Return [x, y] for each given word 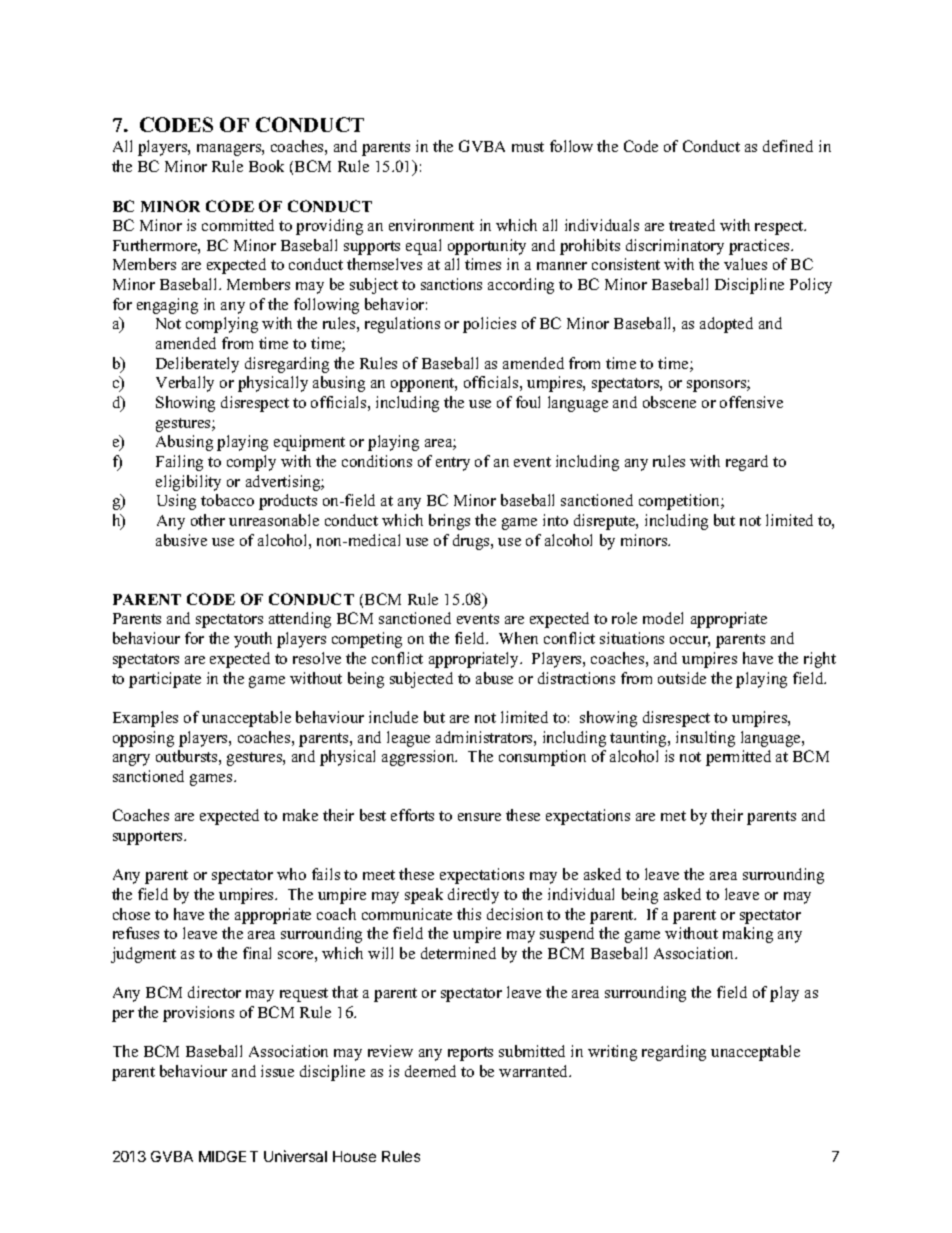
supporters [149, 838]
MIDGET [228, 1156]
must [528, 147]
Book [266, 166]
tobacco [227, 500]
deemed [430, 1071]
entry [453, 464]
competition [680, 502]
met [673, 816]
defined [788, 146]
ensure [479, 817]
